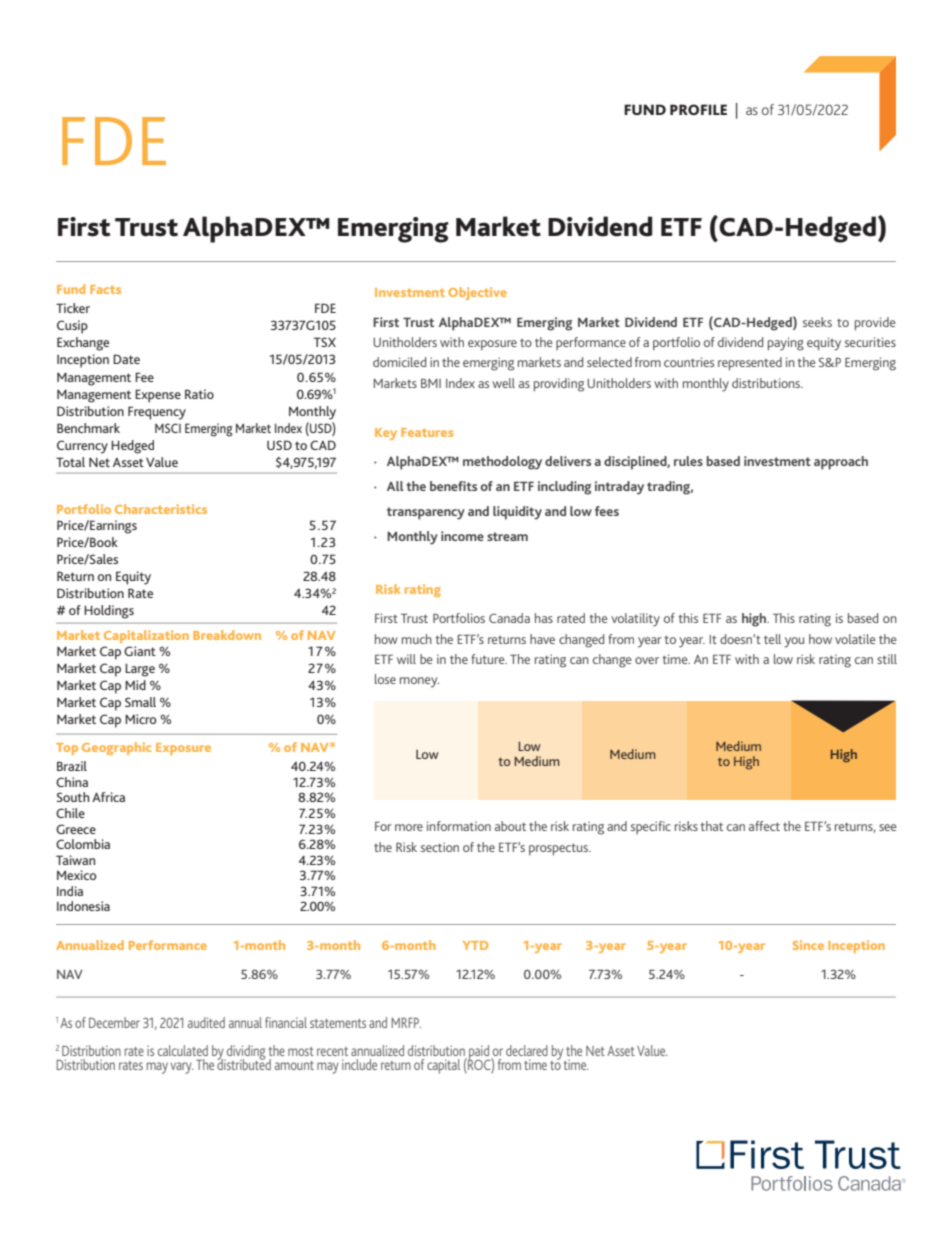  Describe the element at coordinates (141, 719) in the image. I see `Micro` at that location.
